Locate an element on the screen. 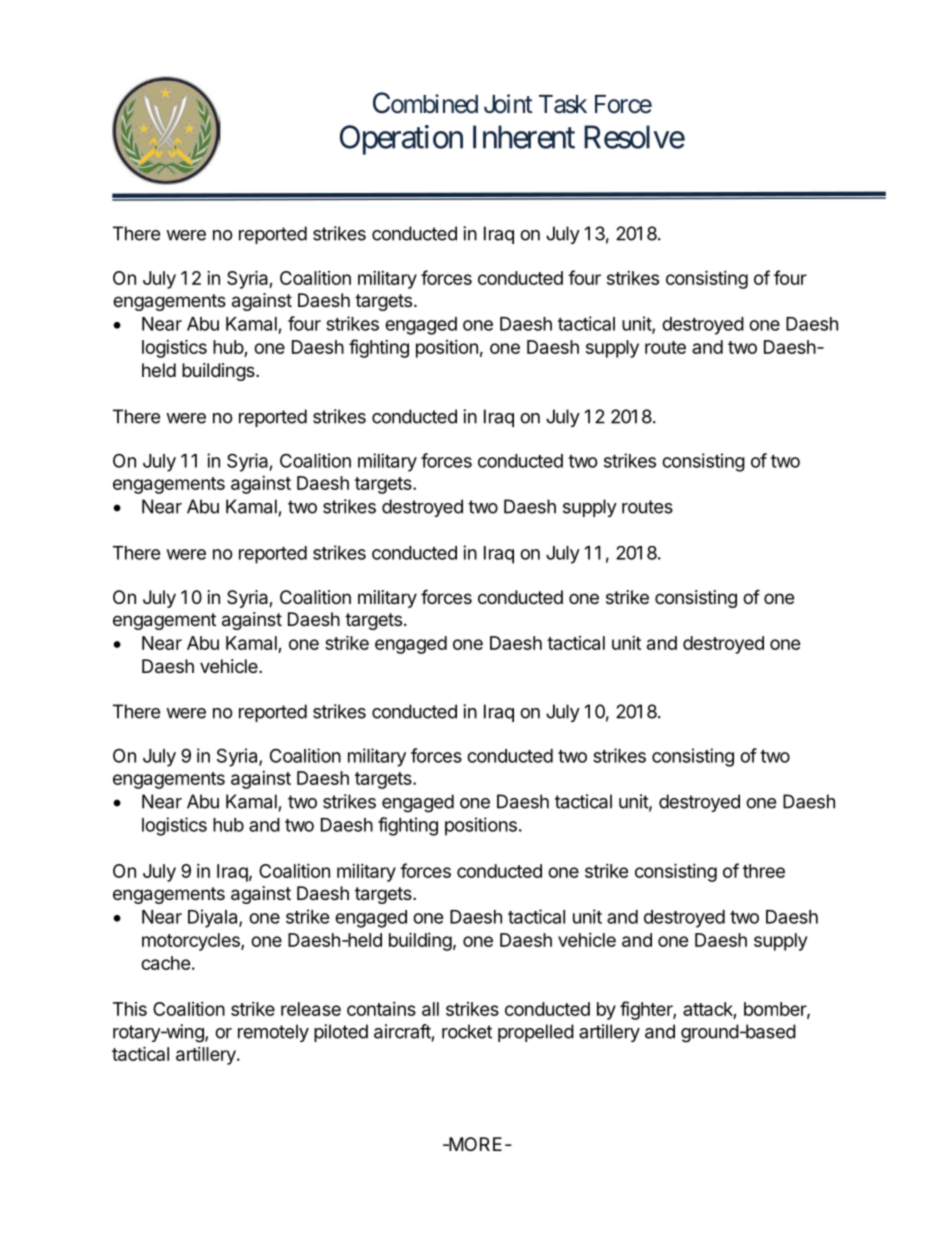  Inherent is located at coordinates (524, 137).
